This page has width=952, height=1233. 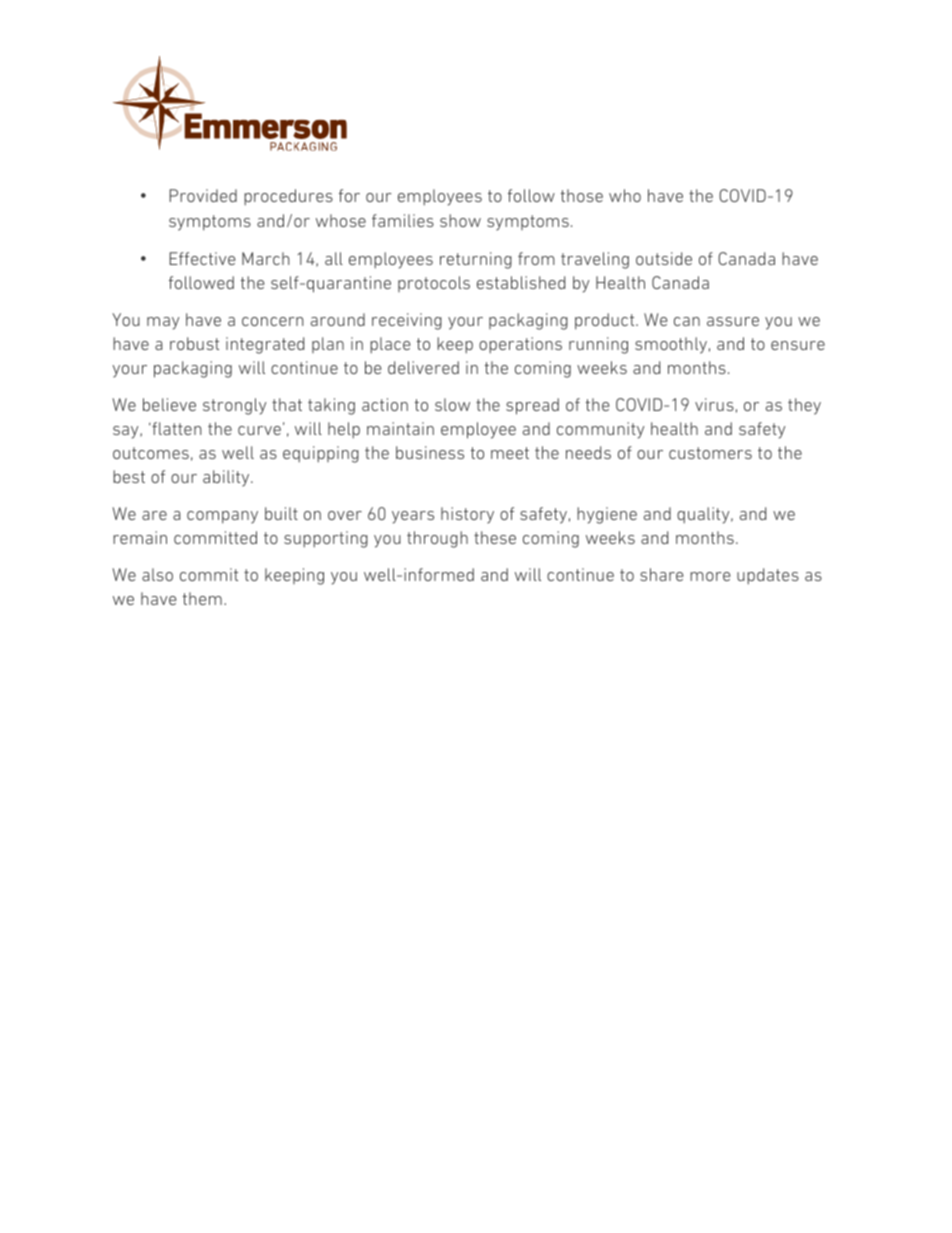 I want to click on them, so click(x=202, y=598).
